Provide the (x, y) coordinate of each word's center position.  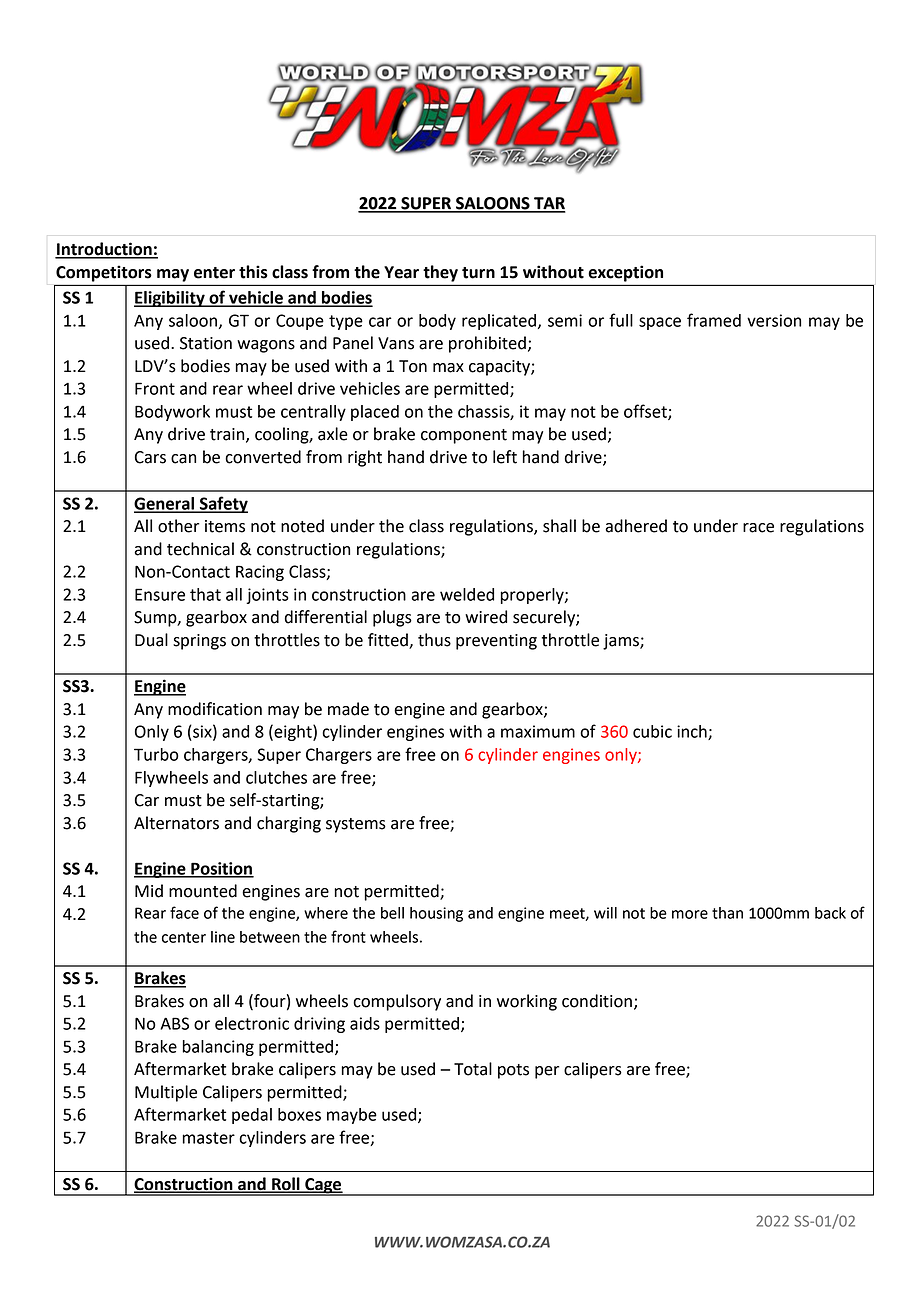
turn (478, 273)
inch (693, 732)
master (209, 1138)
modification (215, 709)
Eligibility (170, 299)
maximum (538, 731)
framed (714, 320)
